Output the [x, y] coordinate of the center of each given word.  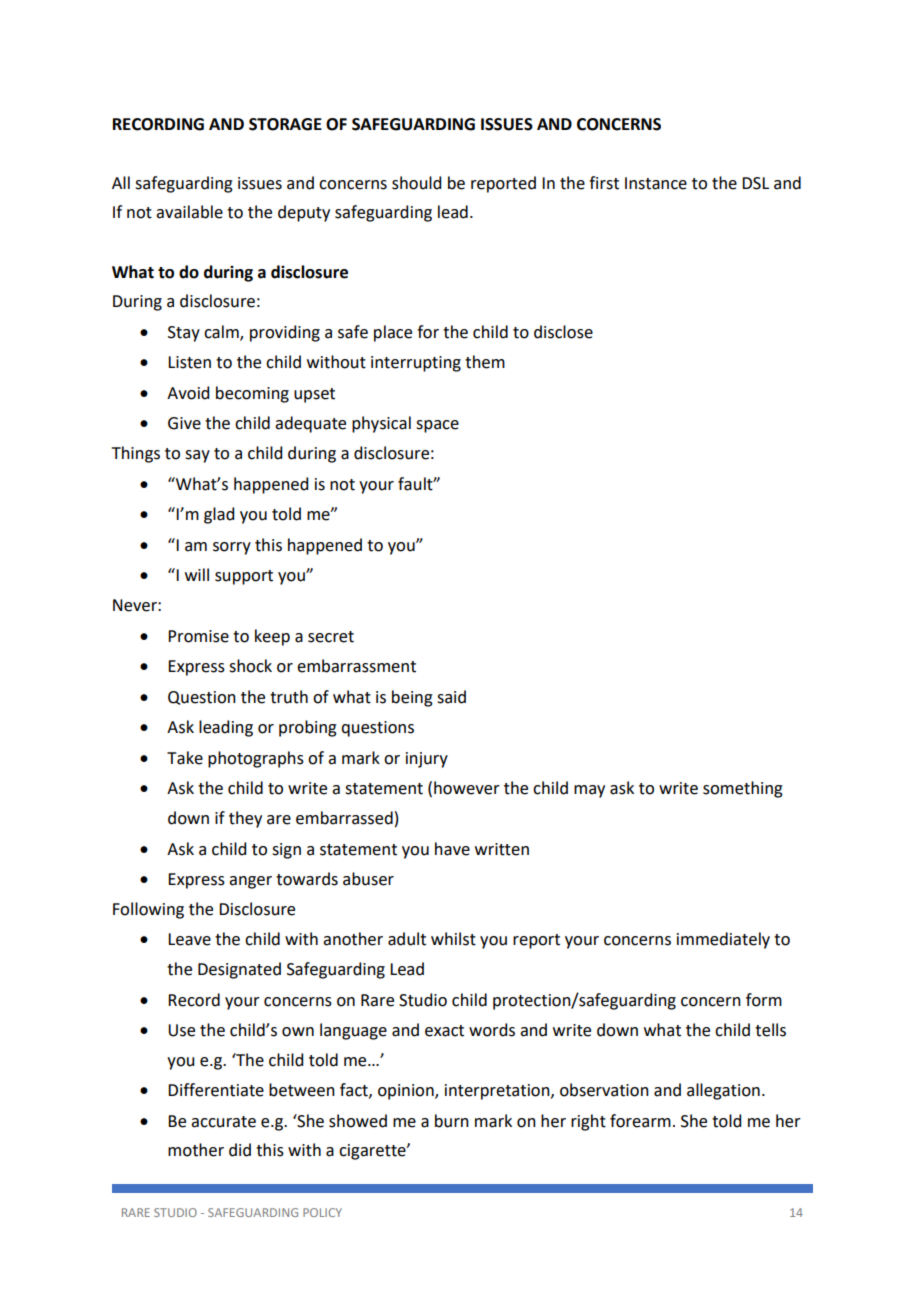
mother [196, 1150]
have [452, 849]
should [416, 183]
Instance [656, 183]
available [189, 212]
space [437, 426]
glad [219, 515]
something [743, 789]
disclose [563, 332]
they [245, 819]
